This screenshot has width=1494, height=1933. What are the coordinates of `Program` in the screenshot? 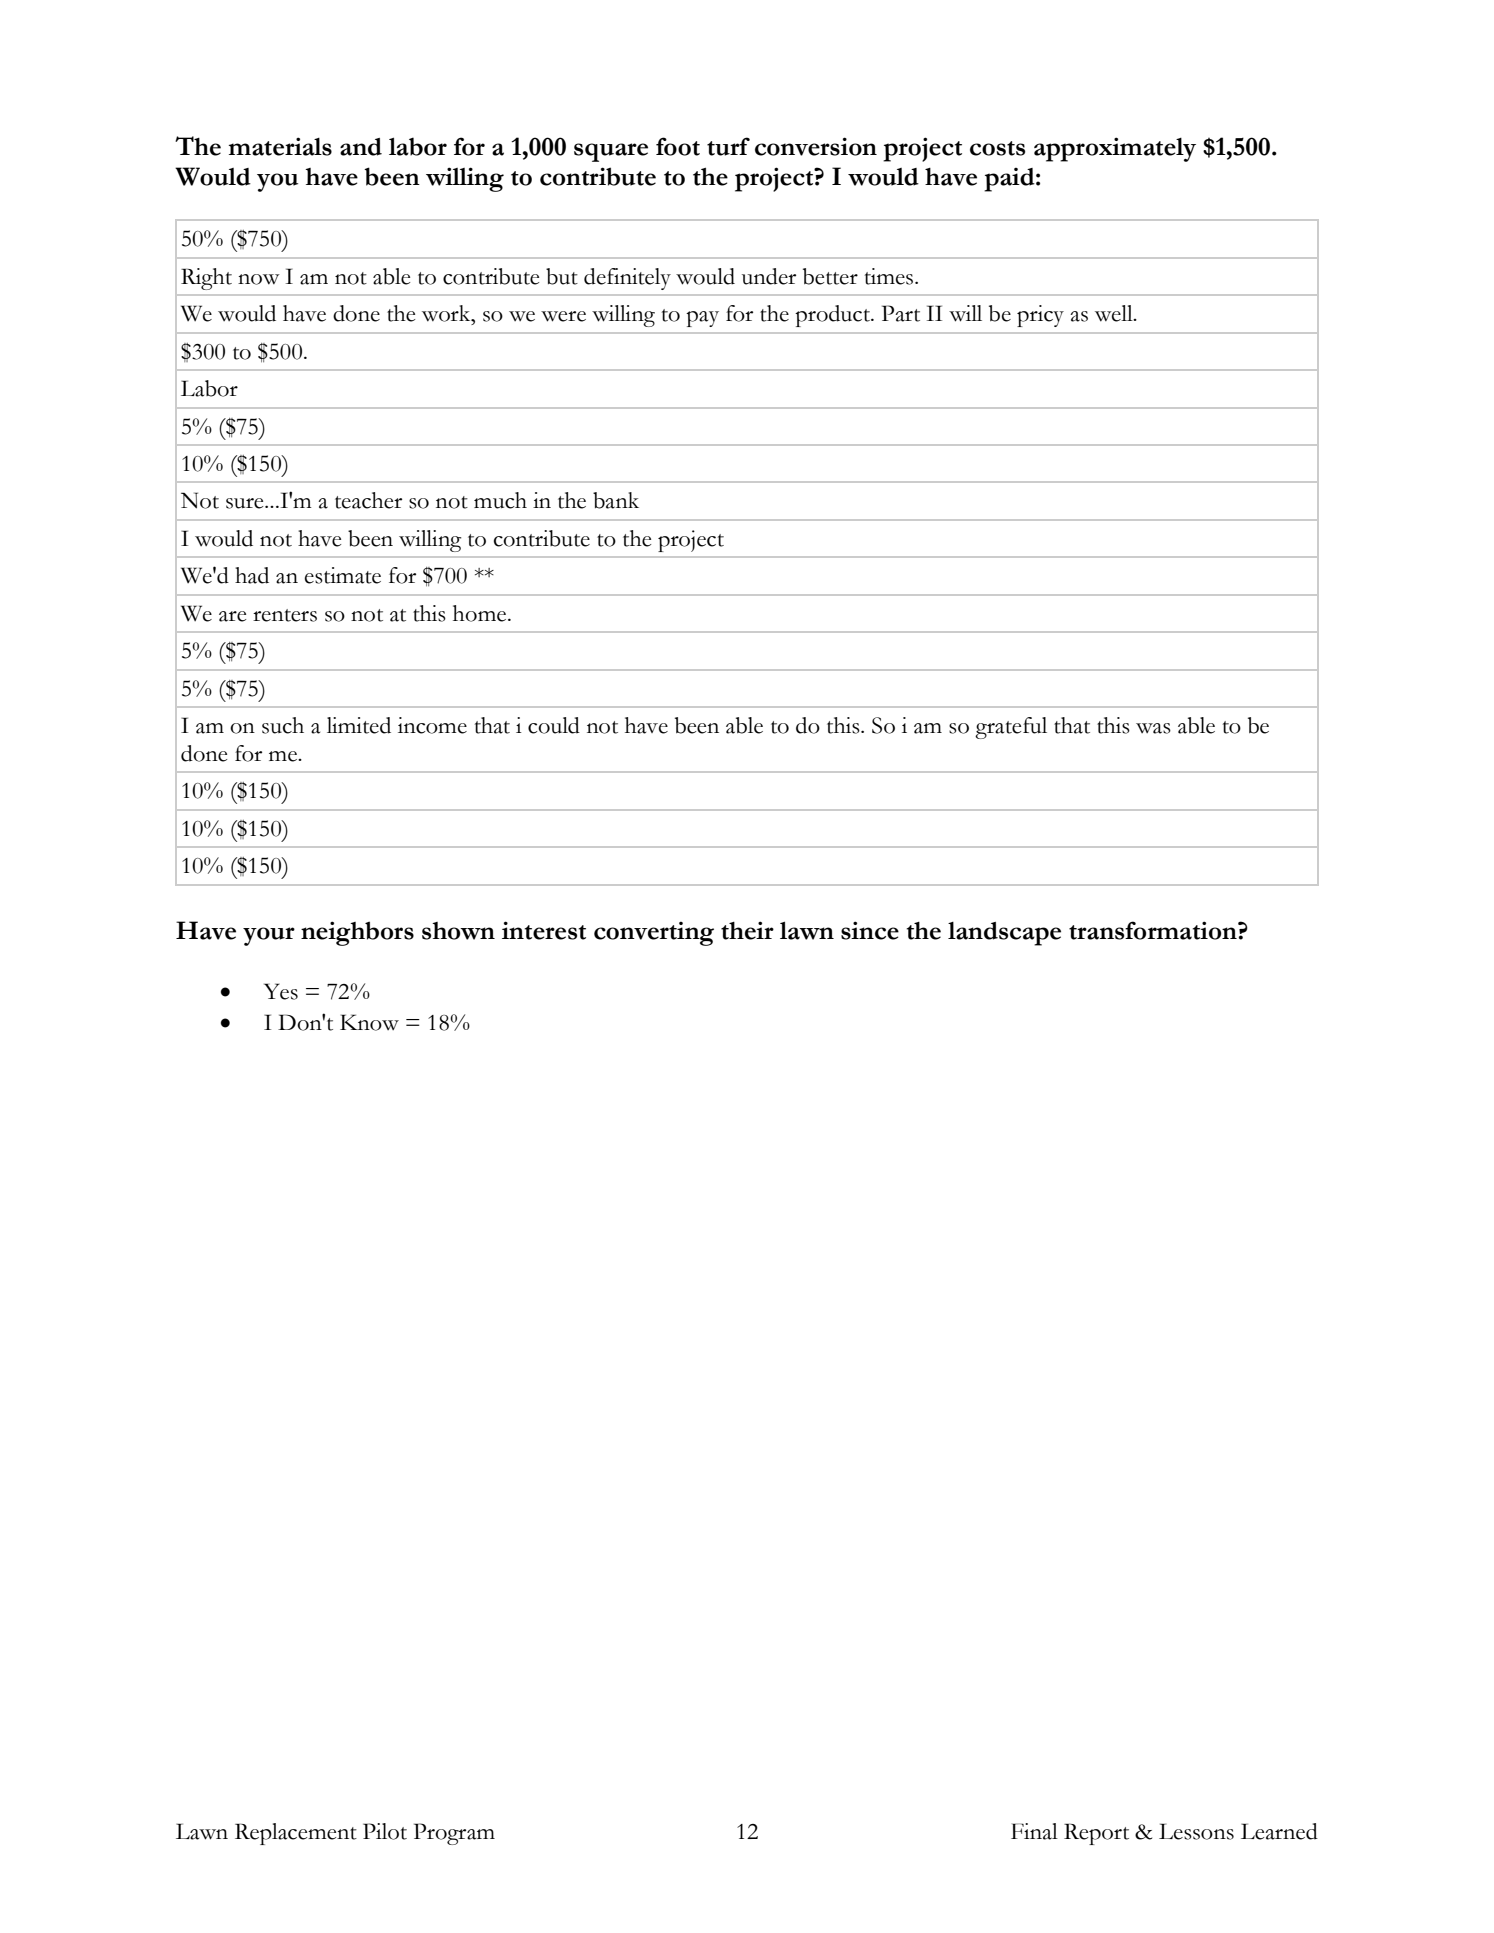 It's located at (454, 1834).
